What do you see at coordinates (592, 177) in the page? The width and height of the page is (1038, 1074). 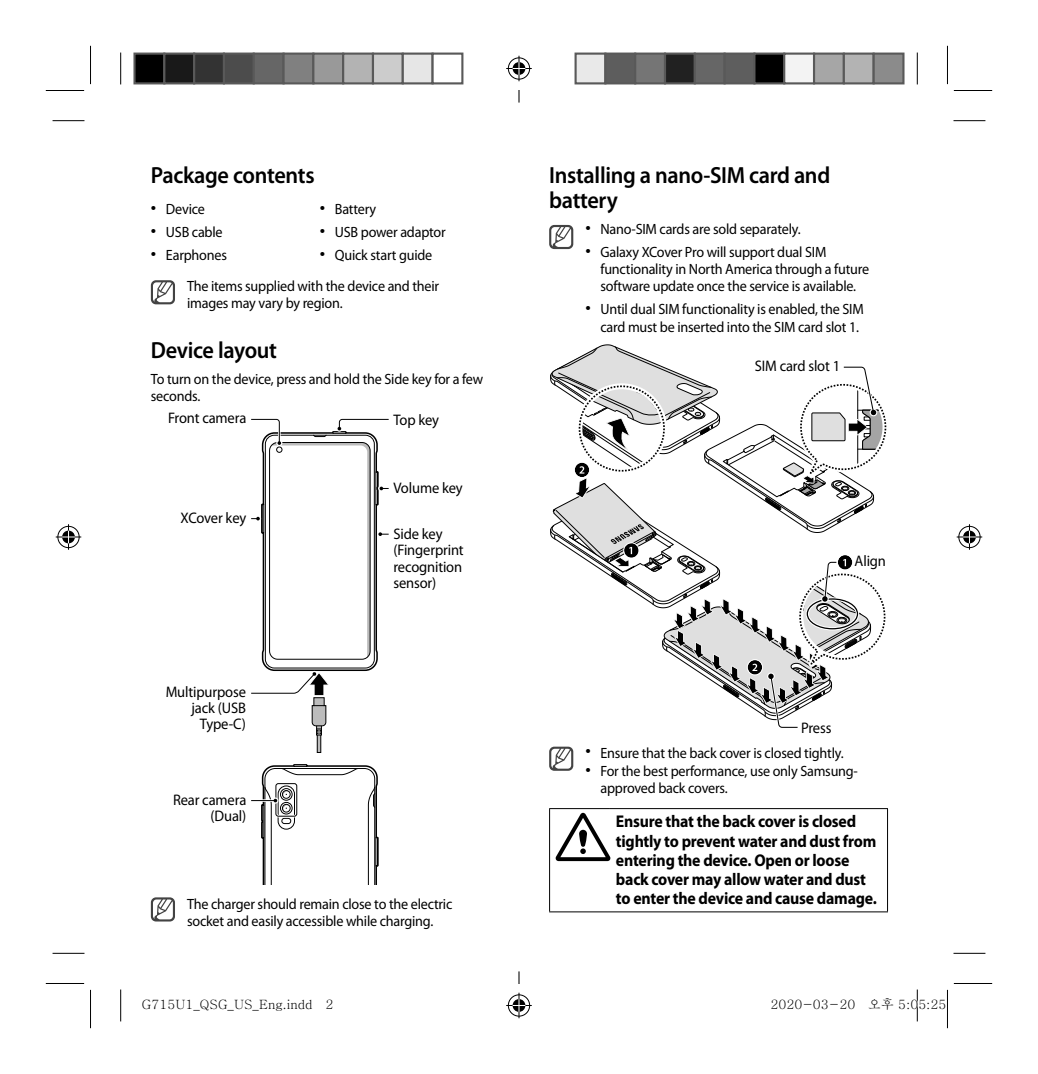 I see `Installing` at bounding box center [592, 177].
